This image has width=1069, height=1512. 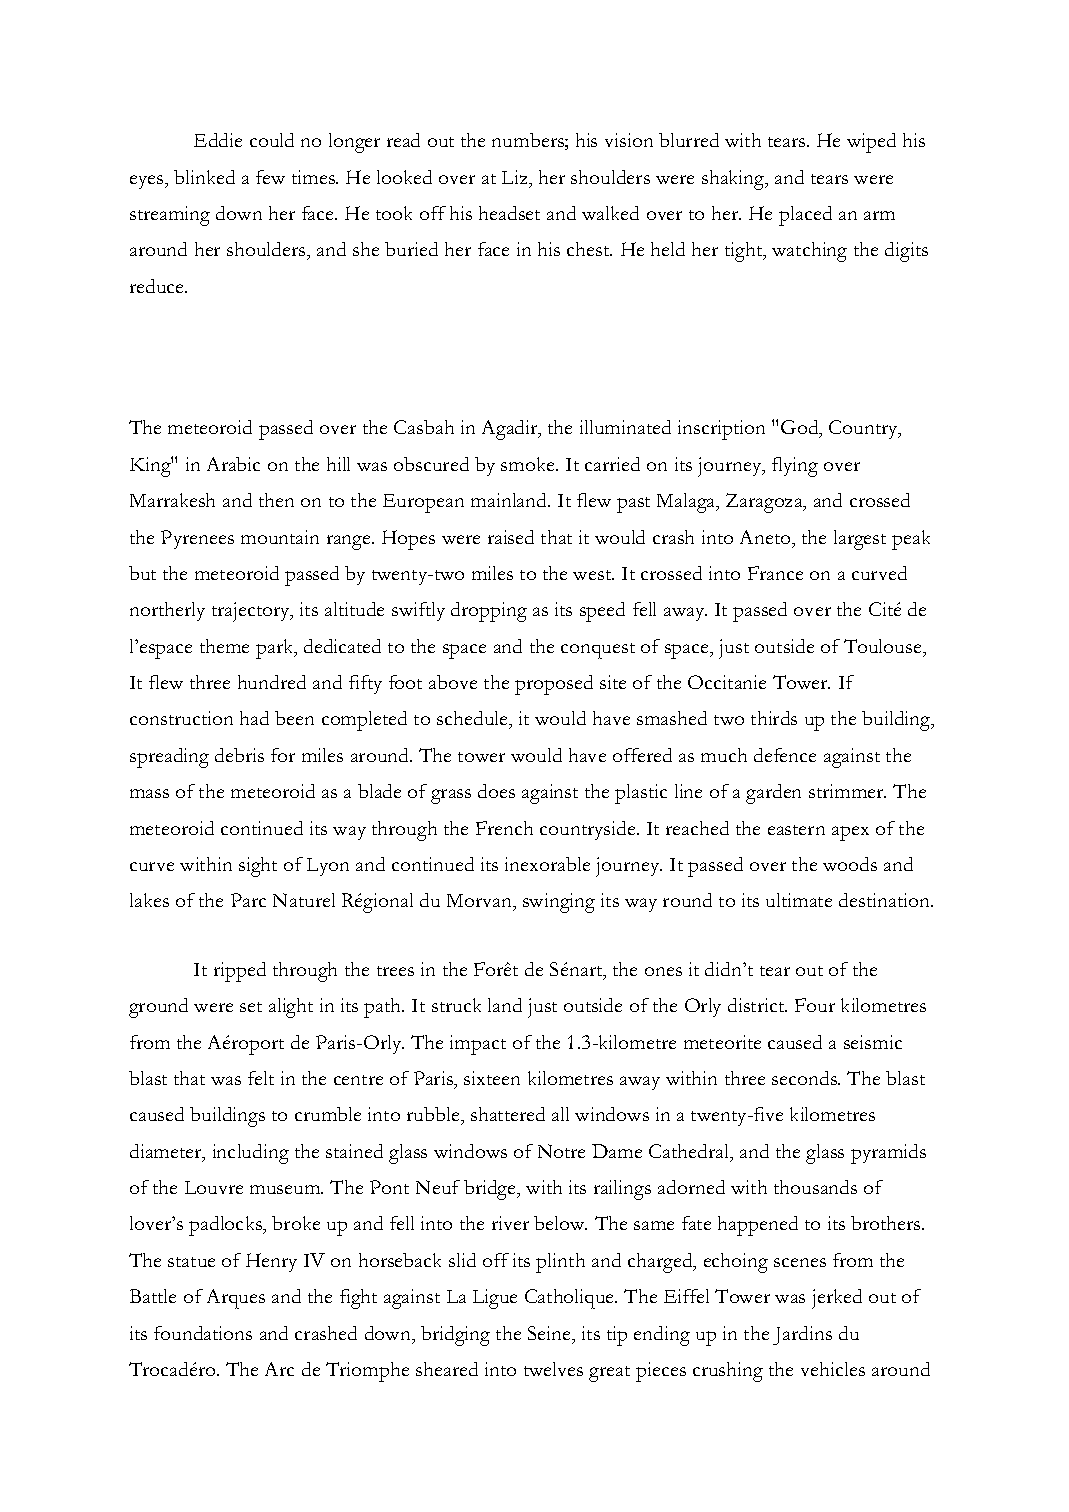 What do you see at coordinates (197, 539) in the image?
I see `Pyrenees` at bounding box center [197, 539].
